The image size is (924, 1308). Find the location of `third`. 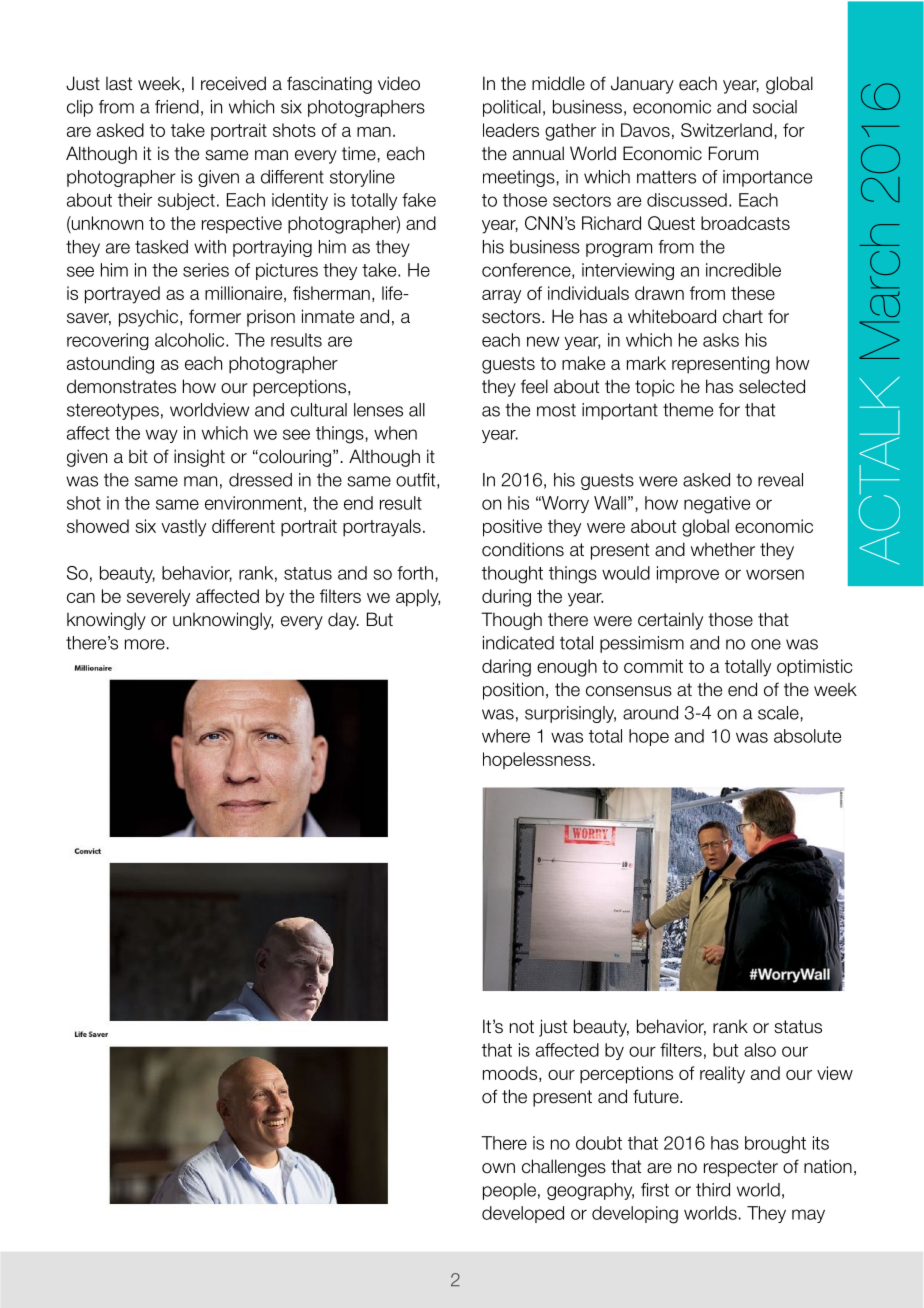

third is located at coordinates (713, 1190).
